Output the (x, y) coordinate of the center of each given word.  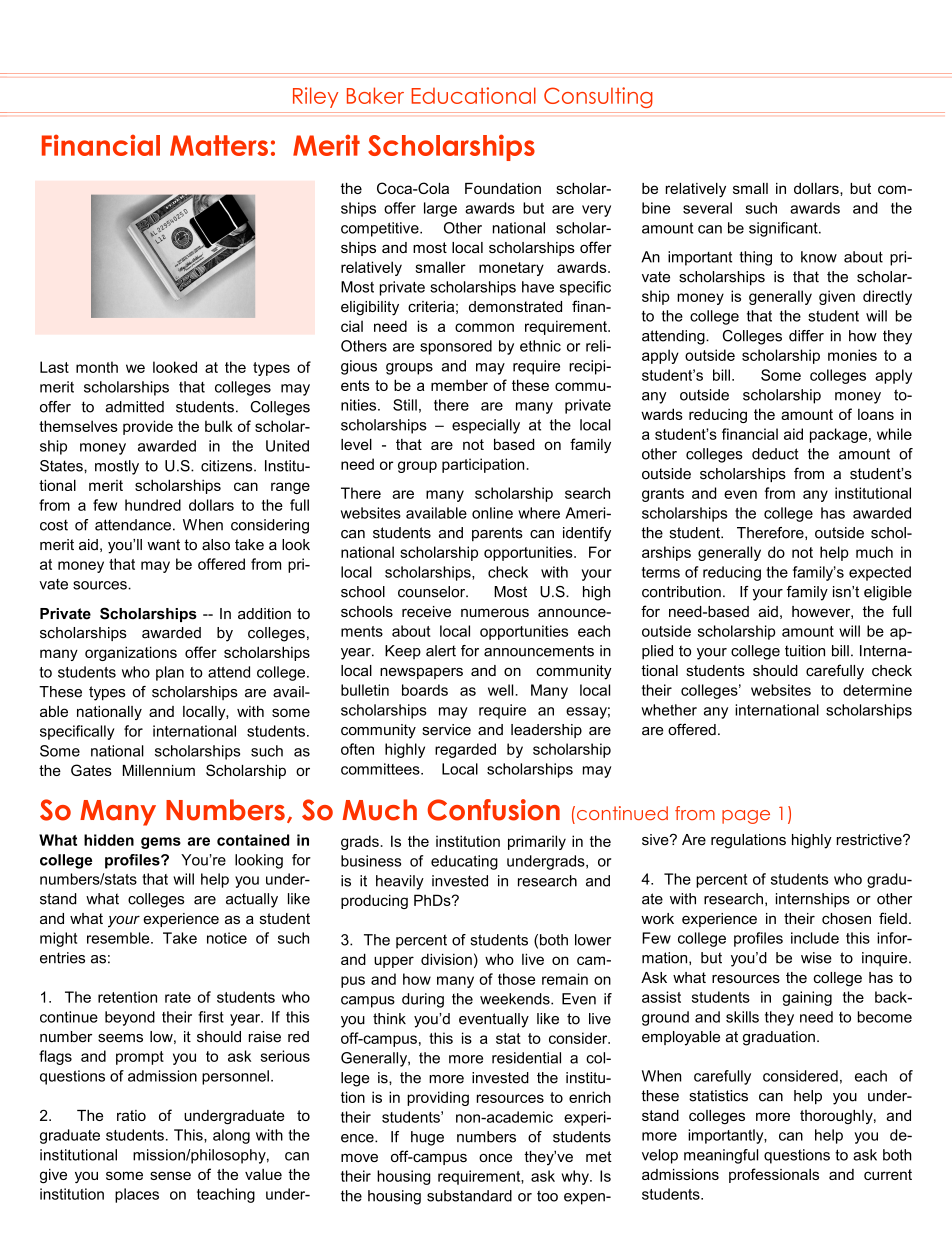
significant (784, 229)
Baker (375, 95)
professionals (774, 1175)
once (495, 1157)
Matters (219, 145)
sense (170, 1175)
